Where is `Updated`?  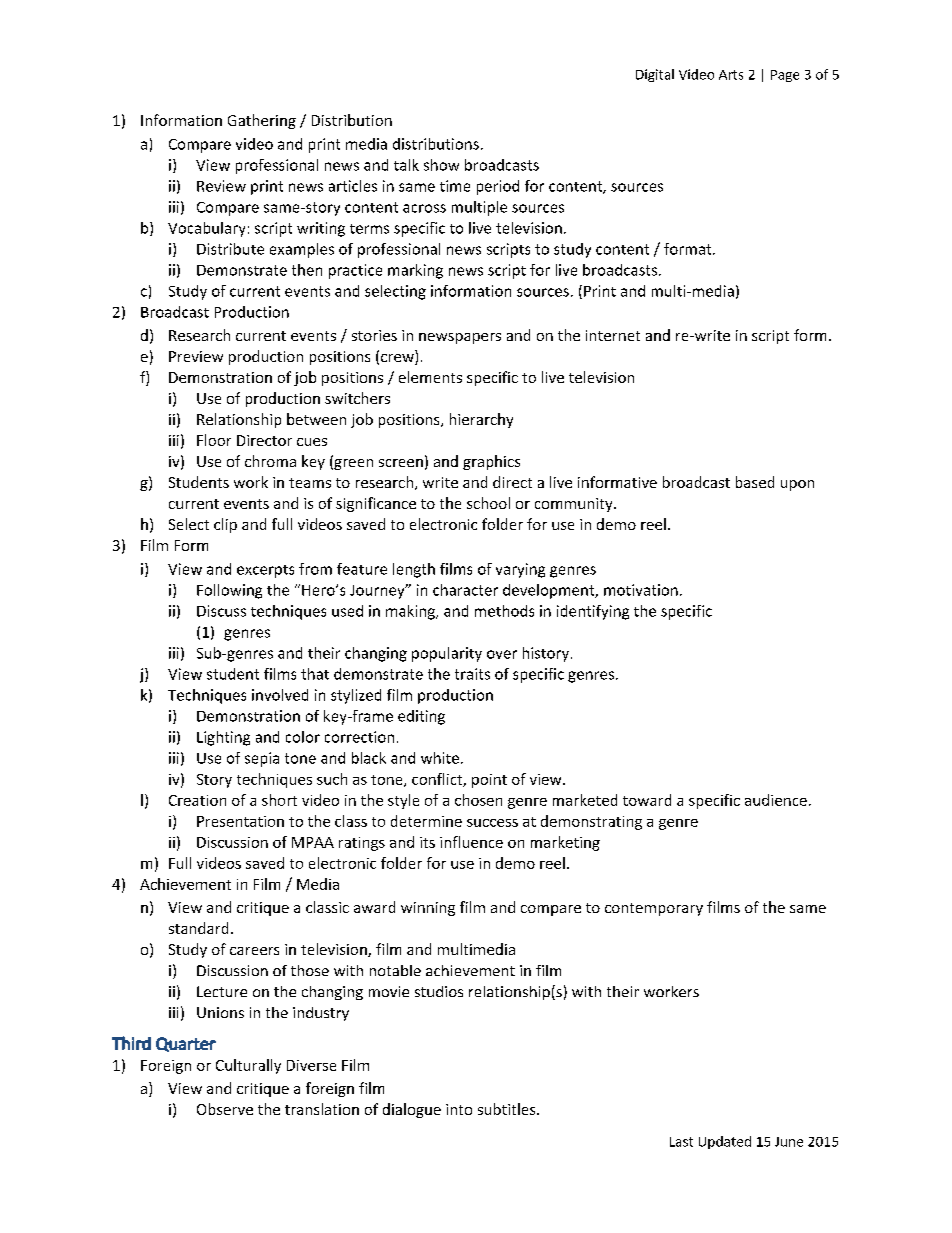 Updated is located at coordinates (725, 1142).
